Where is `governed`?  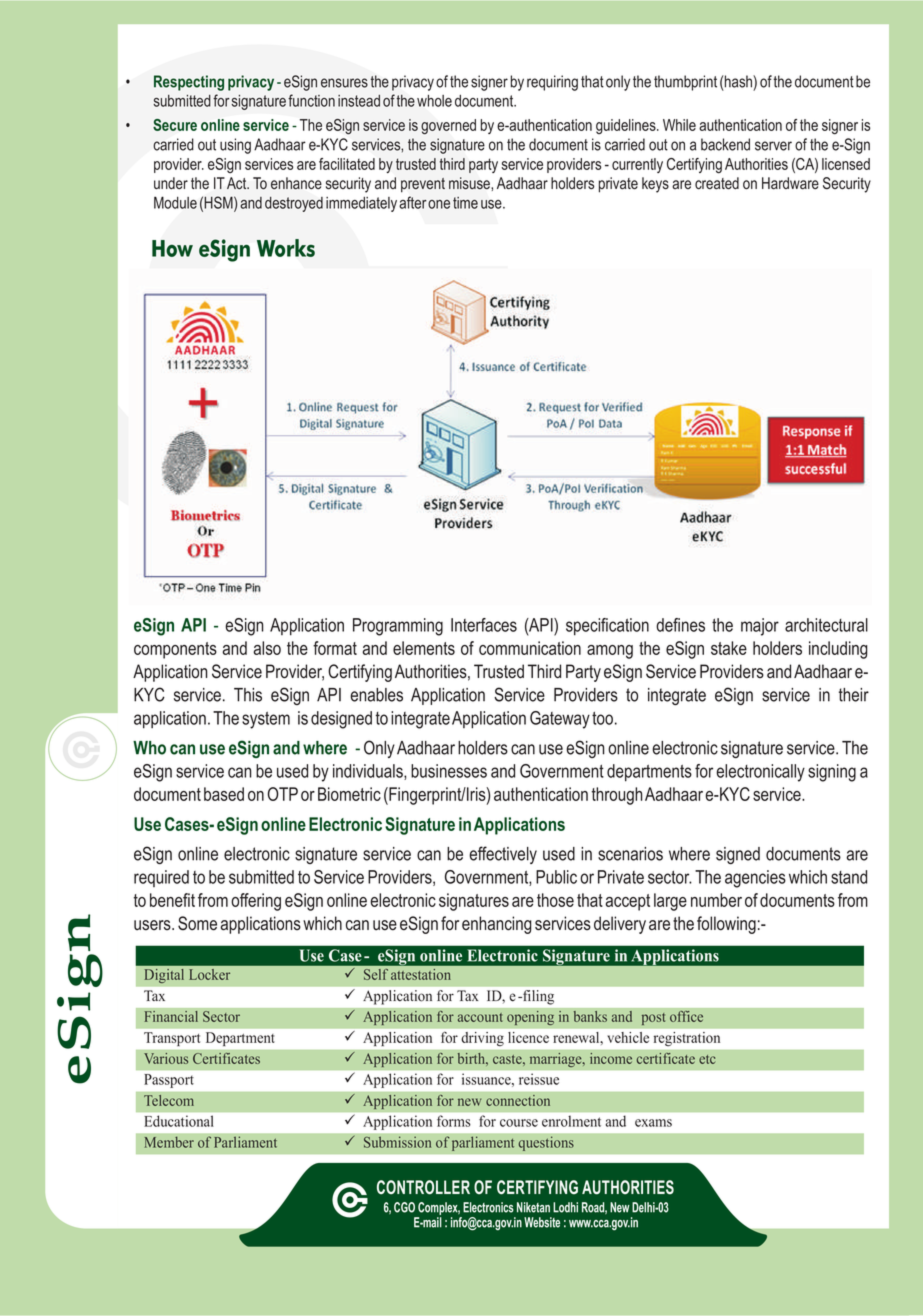 governed is located at coordinates (448, 127).
